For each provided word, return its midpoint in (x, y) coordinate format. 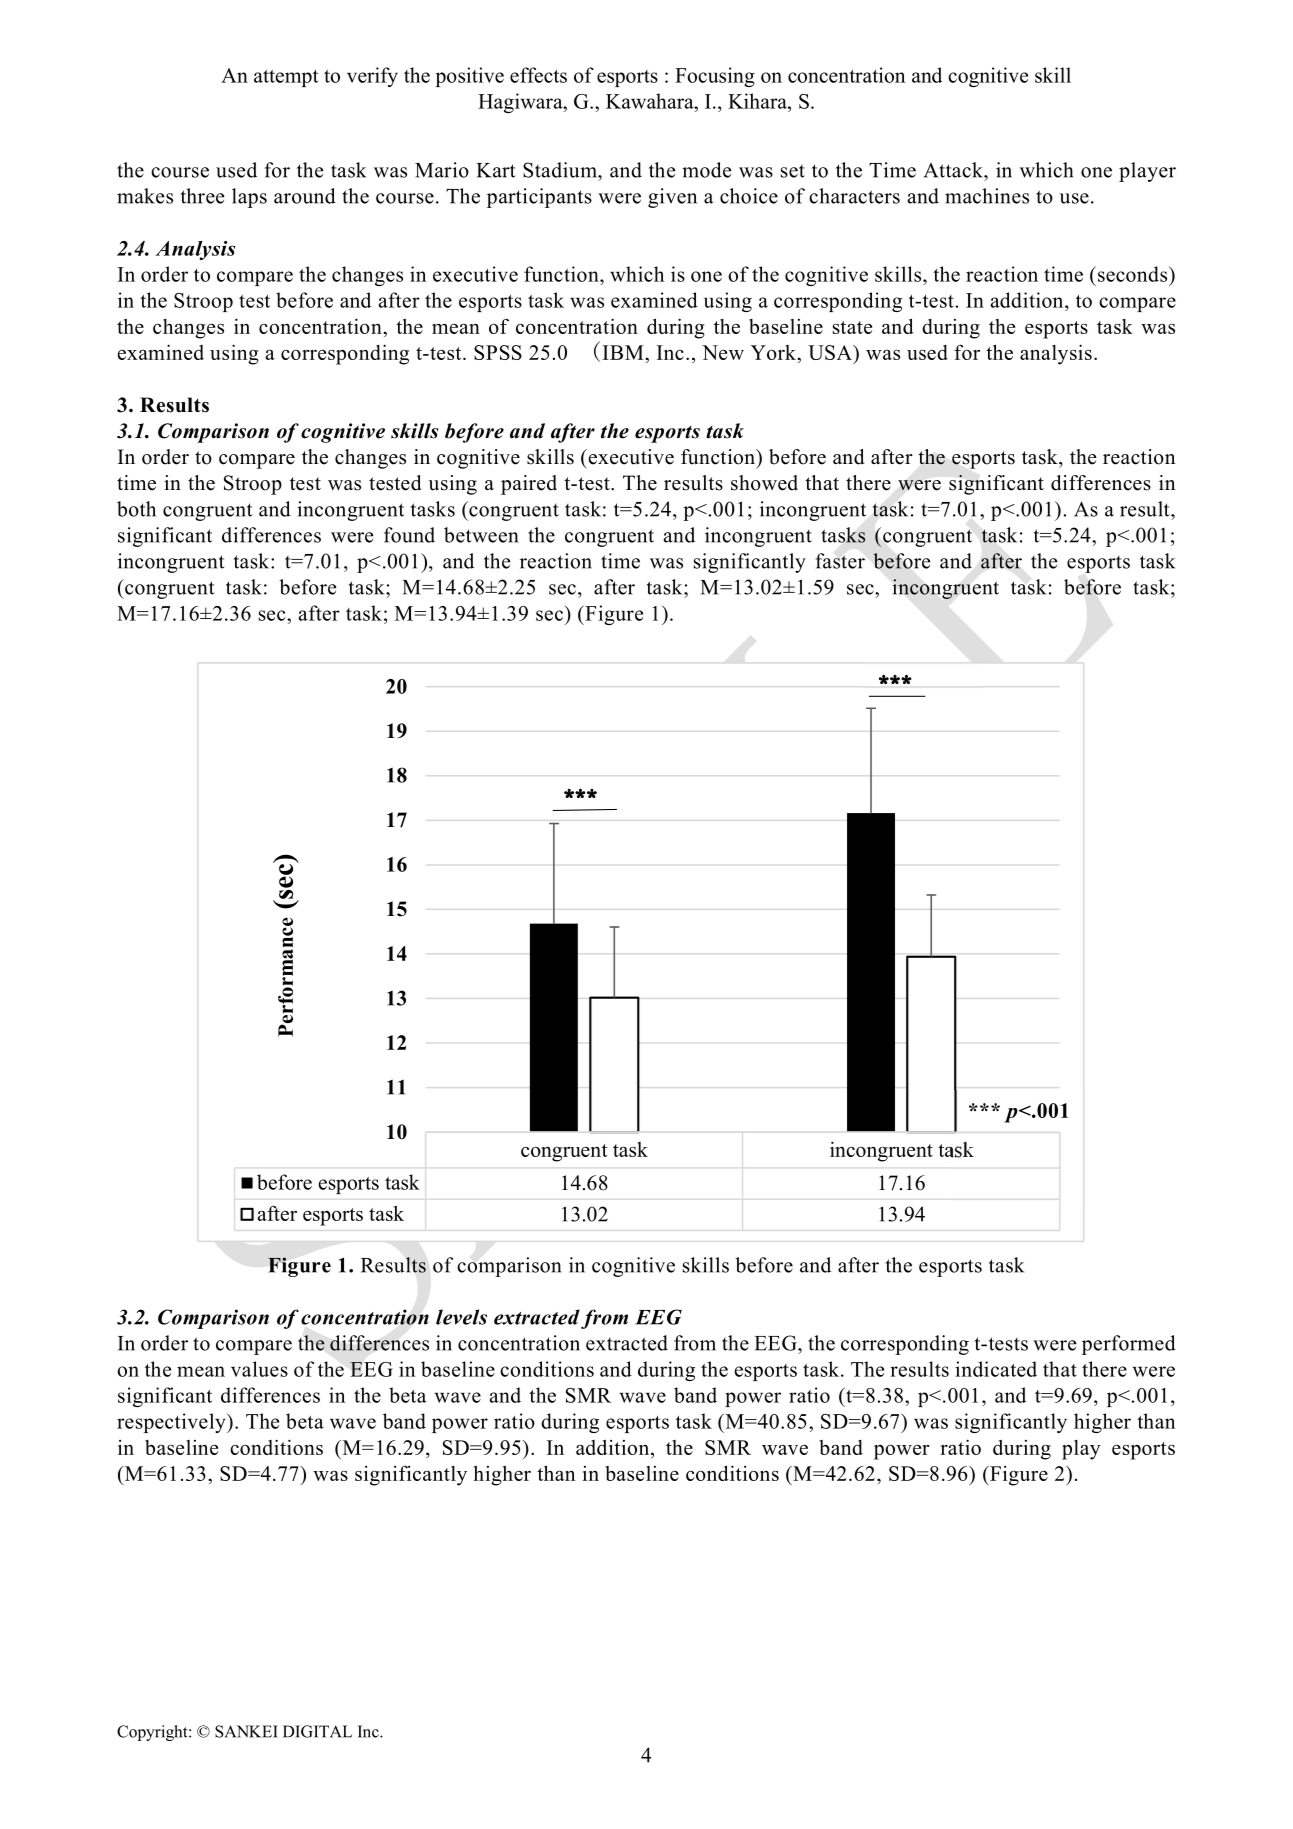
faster (840, 561)
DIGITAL (317, 1731)
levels (461, 1317)
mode (706, 170)
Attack (954, 170)
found (409, 535)
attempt (286, 78)
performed (1129, 1345)
